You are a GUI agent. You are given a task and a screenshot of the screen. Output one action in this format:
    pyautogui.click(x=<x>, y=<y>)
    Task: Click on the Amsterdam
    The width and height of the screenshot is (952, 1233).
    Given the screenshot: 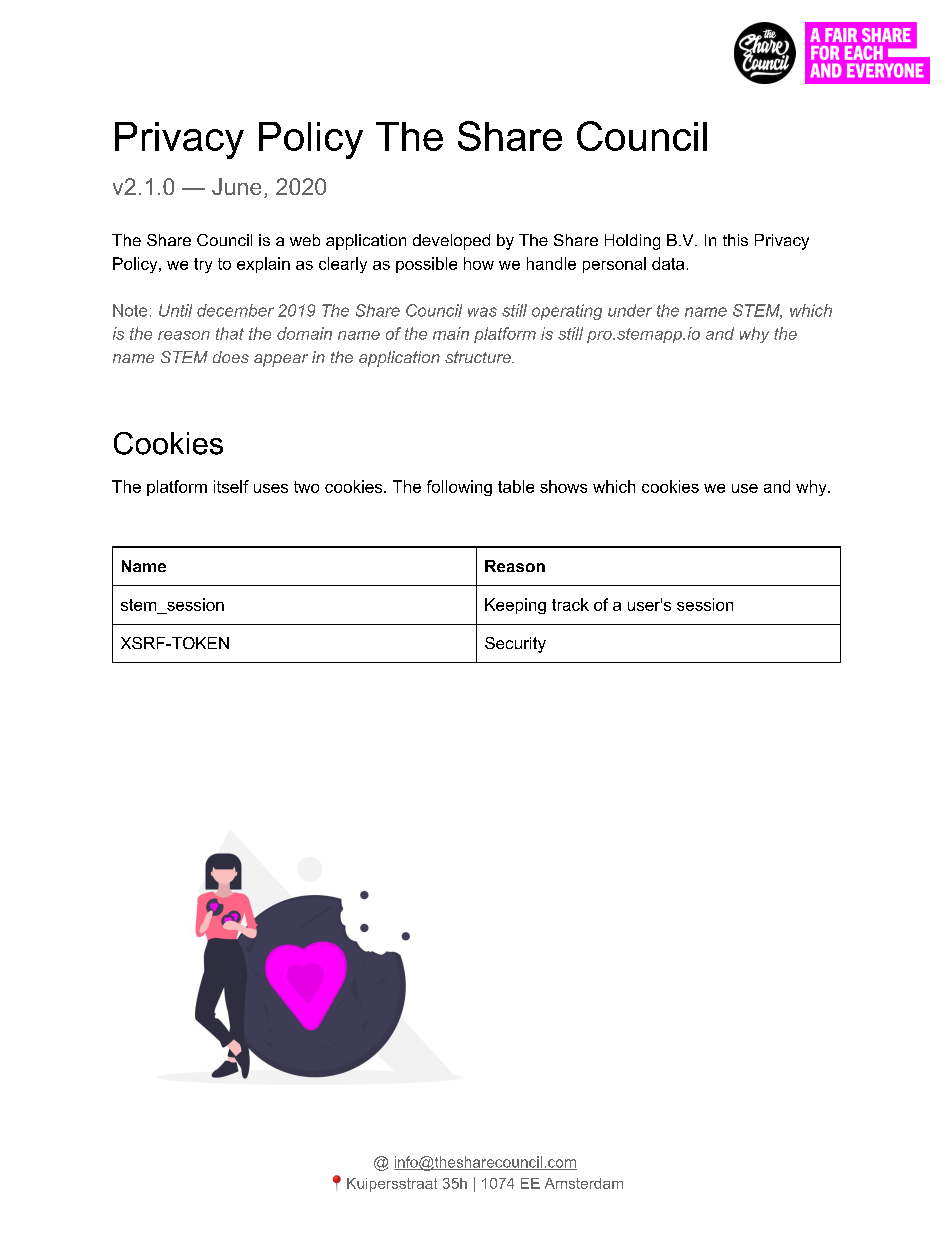 What is the action you would take?
    pyautogui.click(x=584, y=1183)
